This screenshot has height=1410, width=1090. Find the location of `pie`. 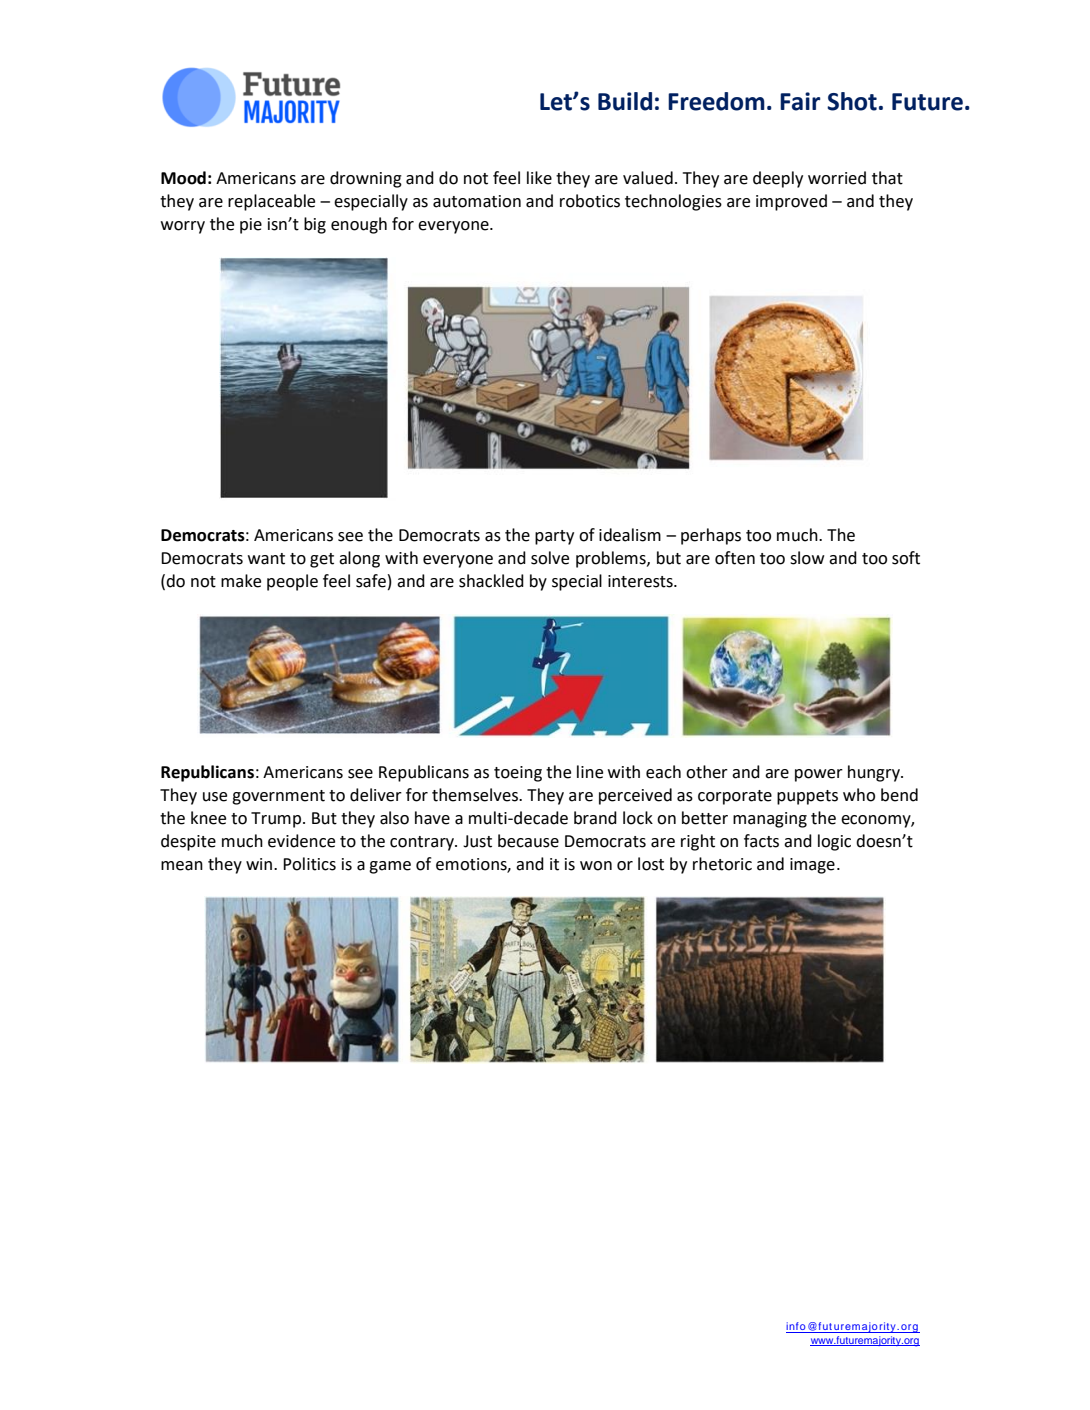

pie is located at coordinates (251, 226).
